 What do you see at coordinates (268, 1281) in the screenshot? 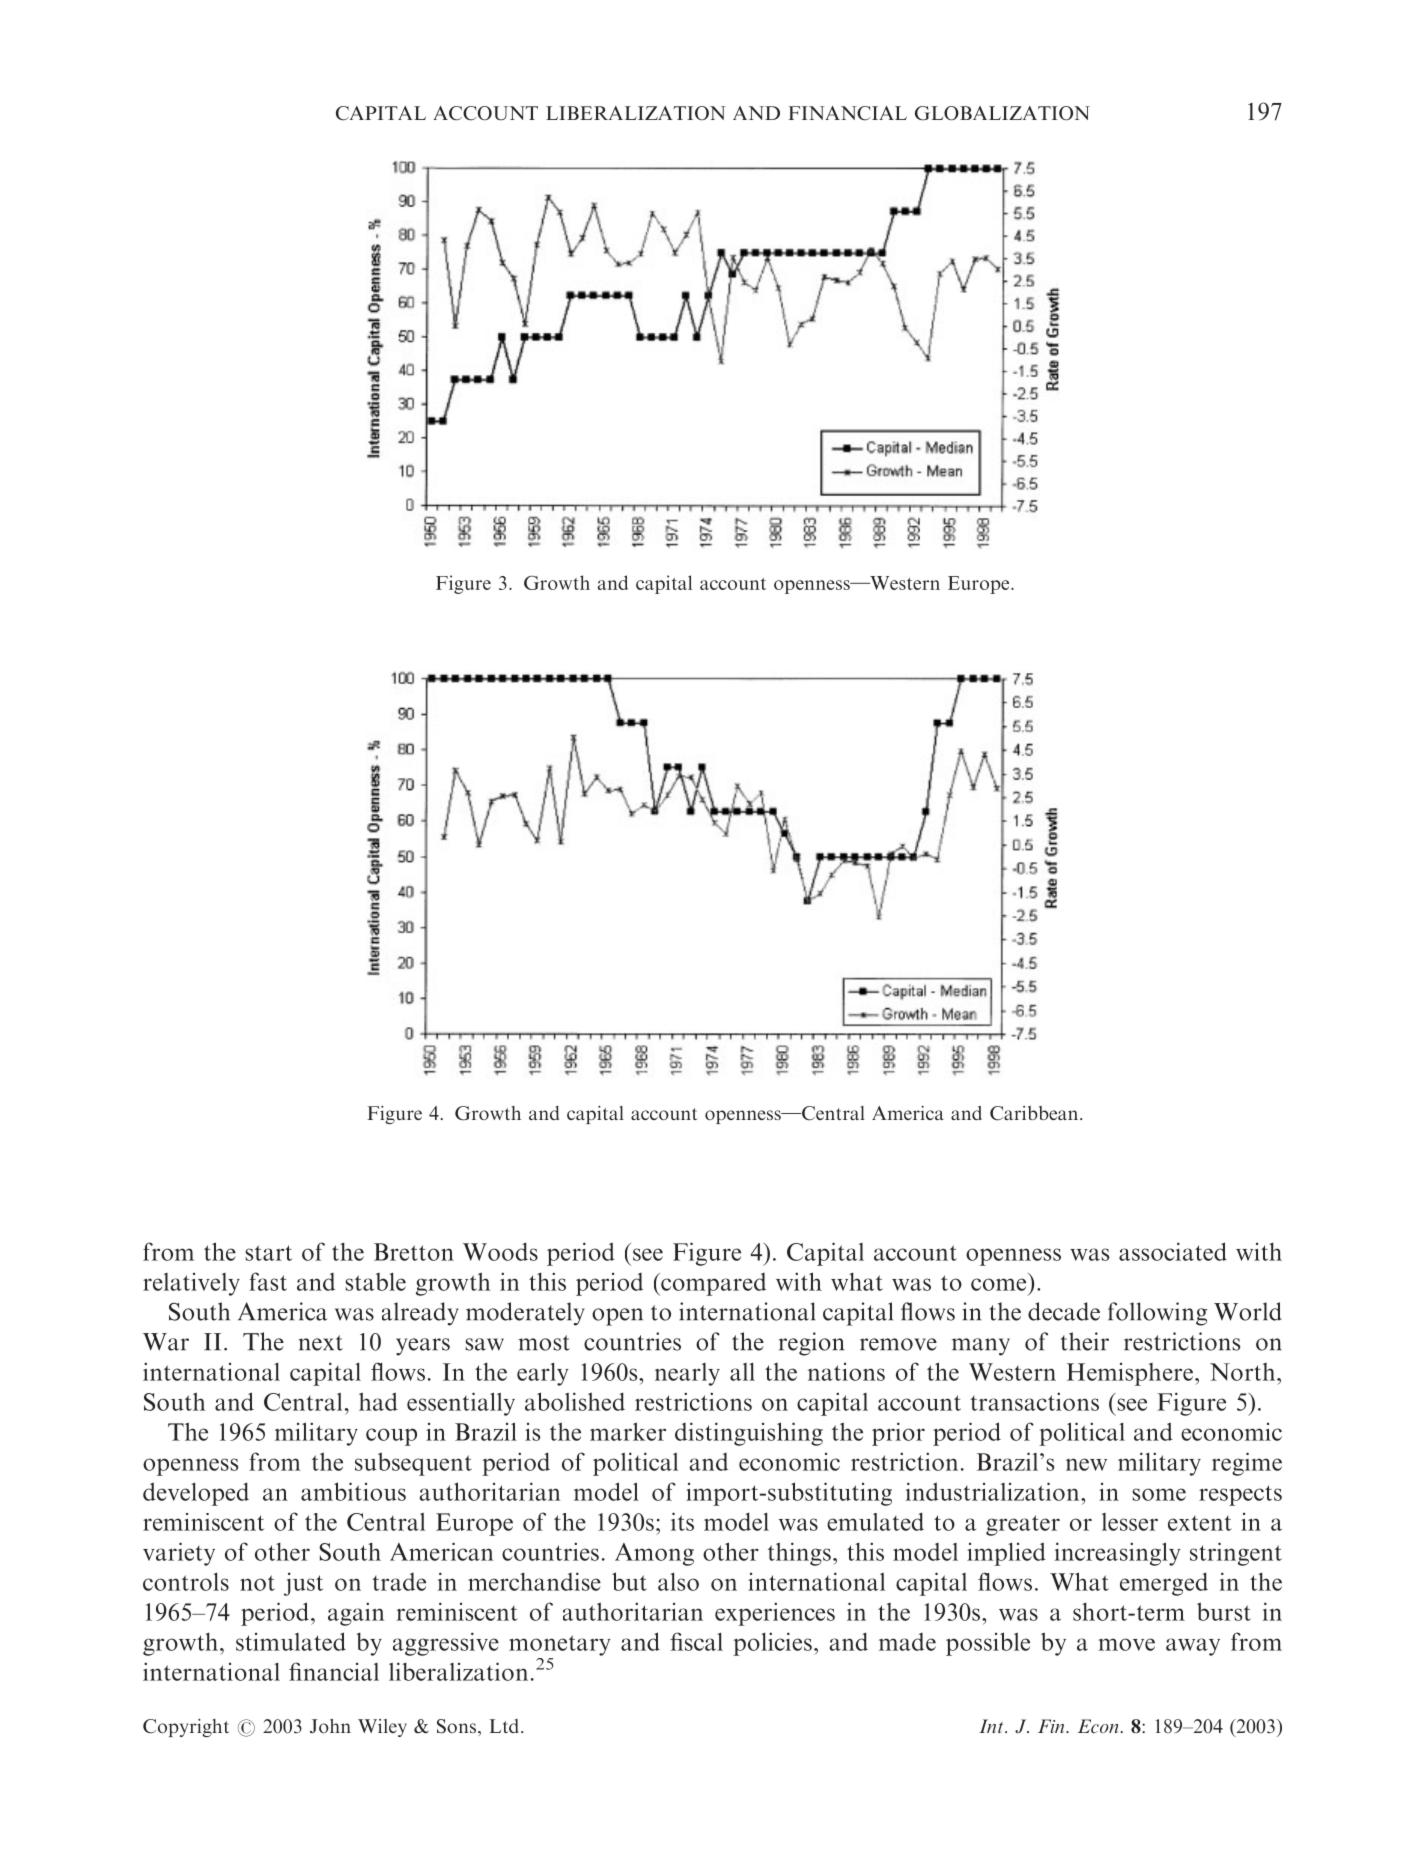
I see `fast` at bounding box center [268, 1281].
